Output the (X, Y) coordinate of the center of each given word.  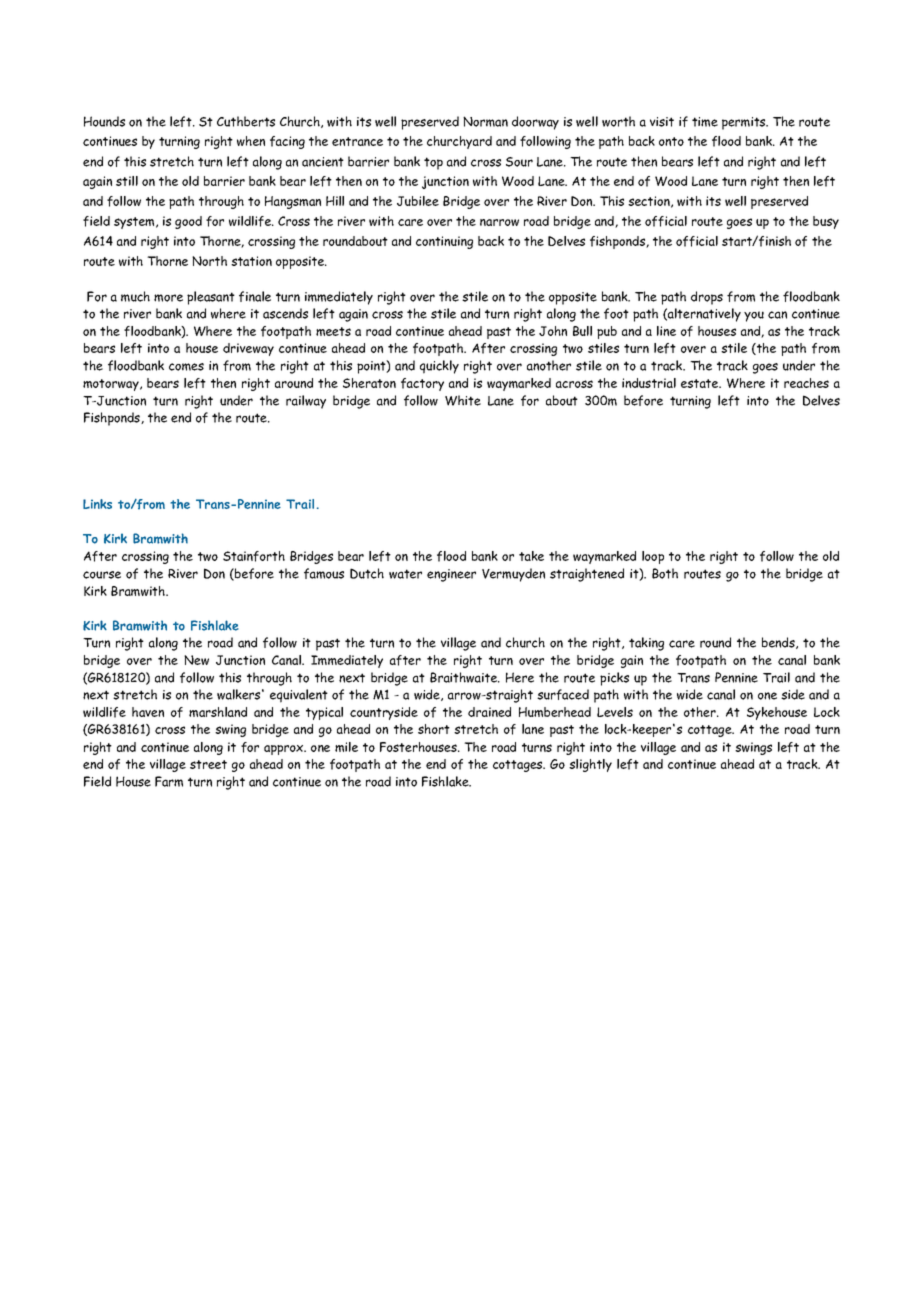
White (463, 400)
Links (97, 504)
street (208, 764)
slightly (590, 765)
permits (745, 123)
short (434, 729)
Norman (485, 121)
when (251, 141)
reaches (806, 383)
